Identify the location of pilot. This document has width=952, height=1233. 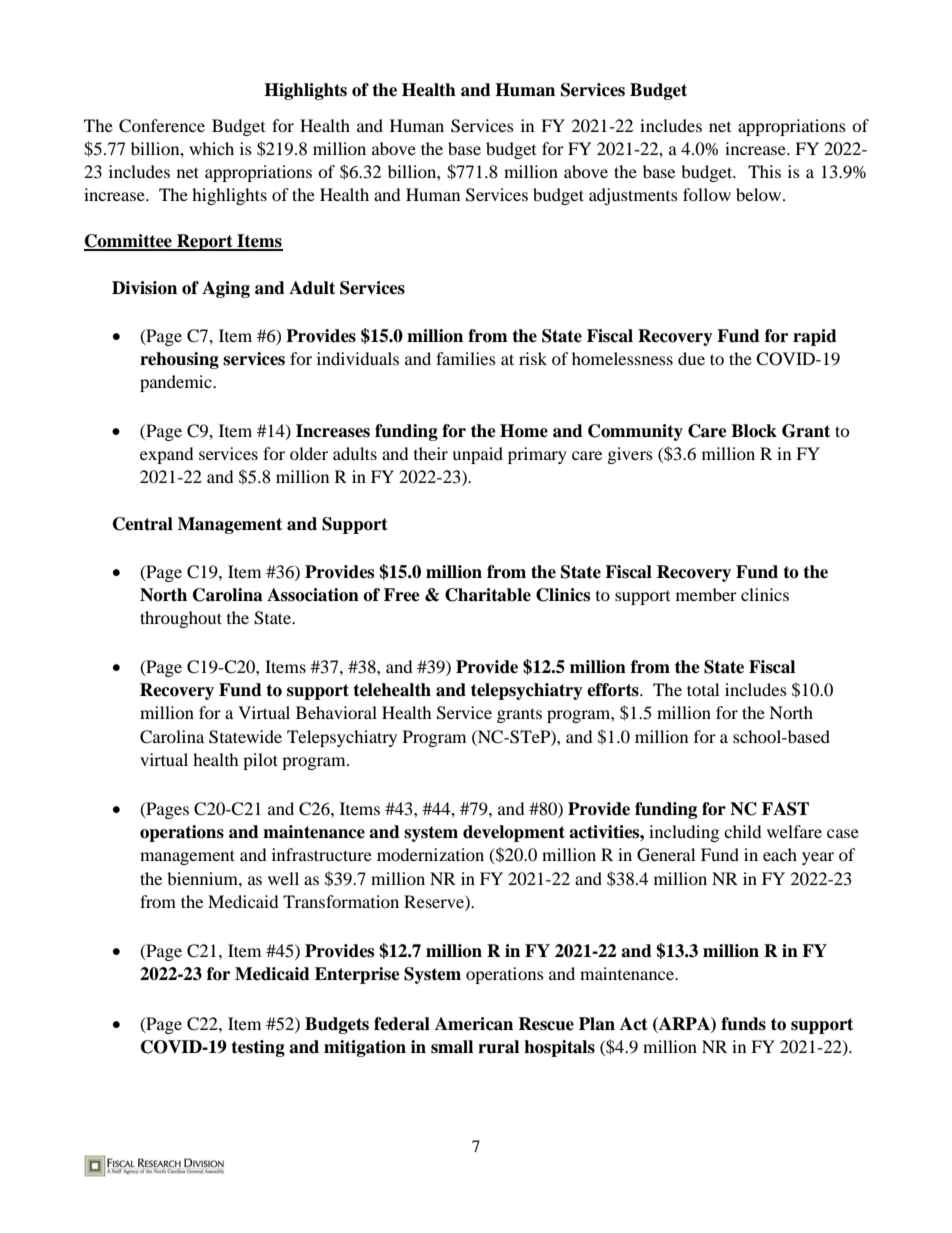
(260, 761).
